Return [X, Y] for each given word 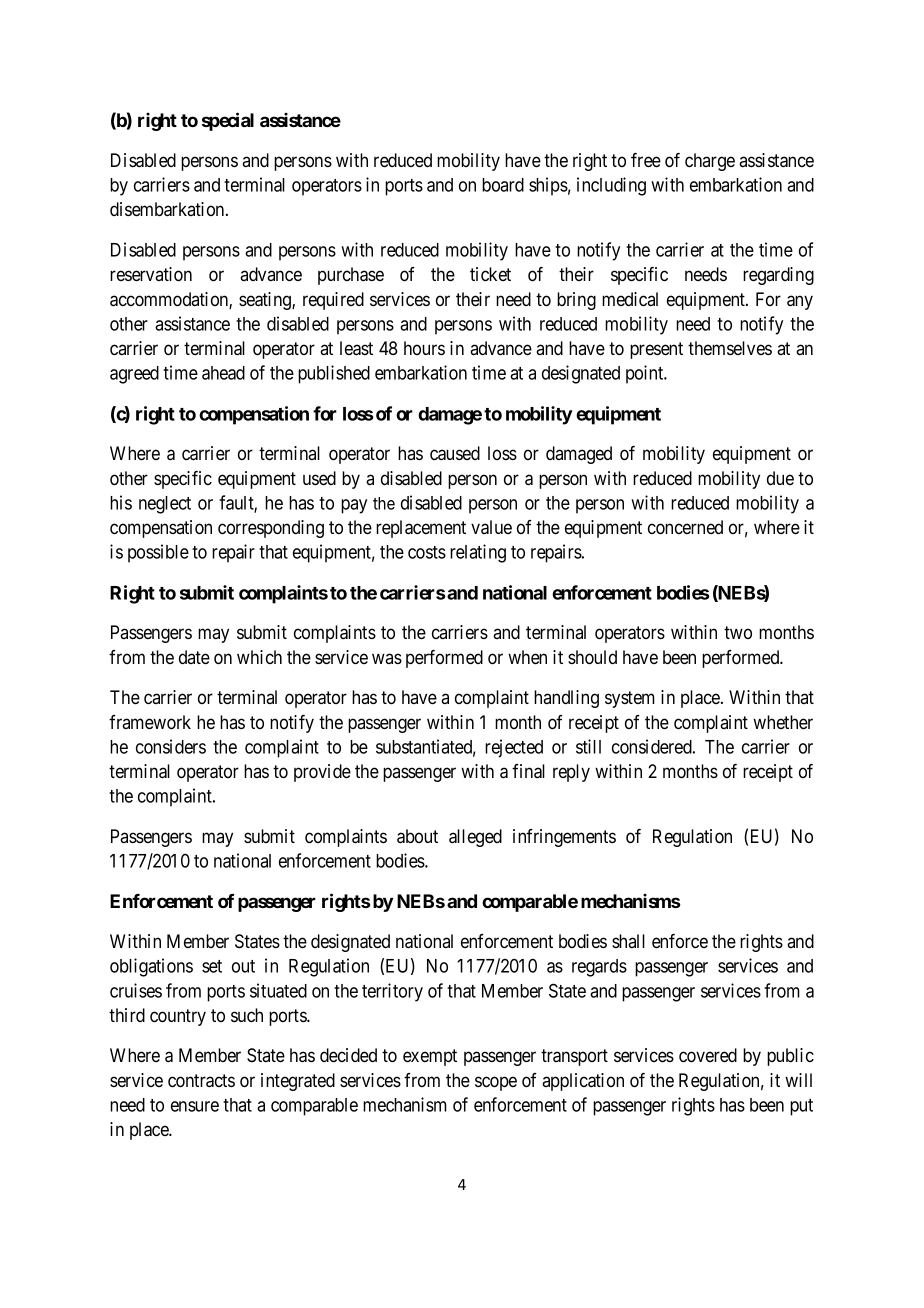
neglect [165, 505]
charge [710, 162]
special [228, 121]
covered [708, 1055]
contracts [201, 1081]
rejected [514, 748]
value [491, 527]
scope [496, 1083]
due [780, 478]
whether [783, 722]
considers [171, 746]
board [503, 185]
